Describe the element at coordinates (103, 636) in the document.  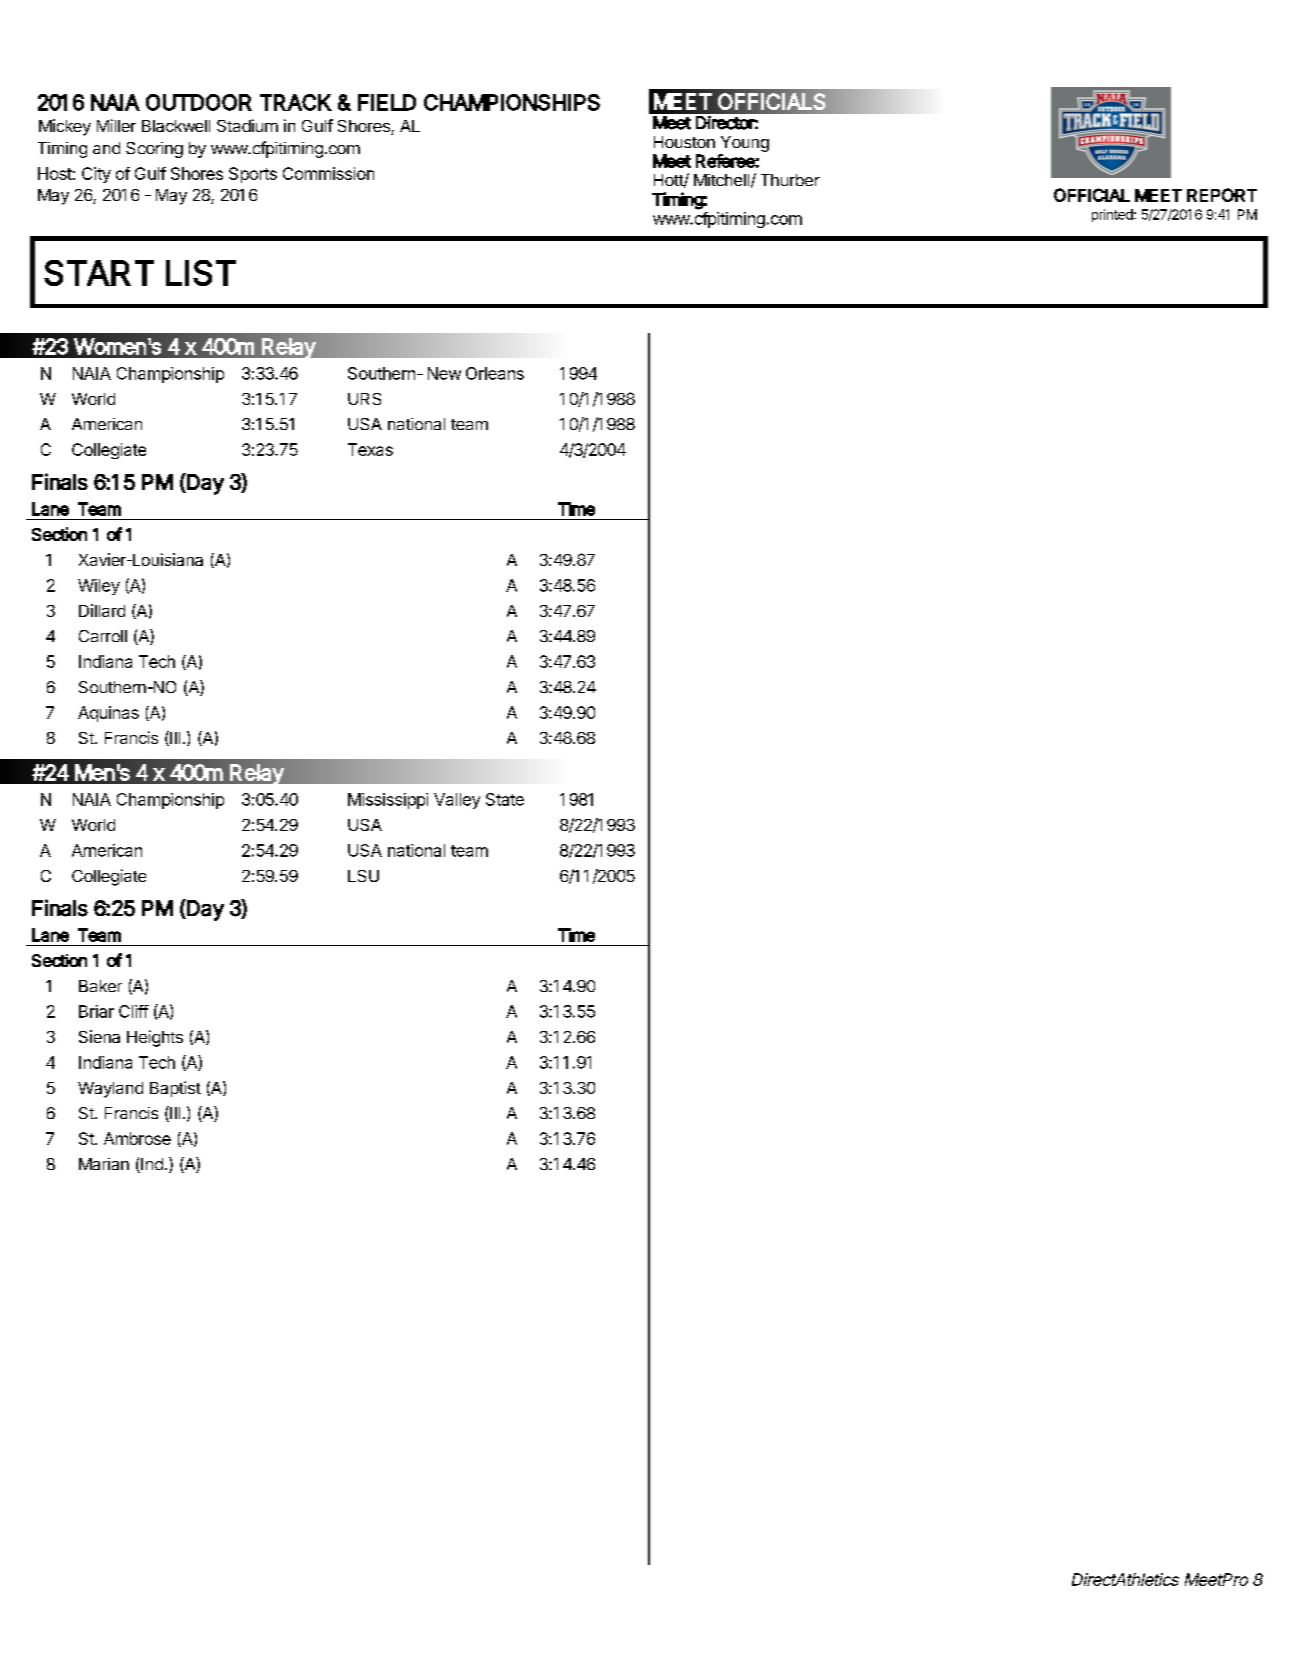
I see `Carroll` at that location.
